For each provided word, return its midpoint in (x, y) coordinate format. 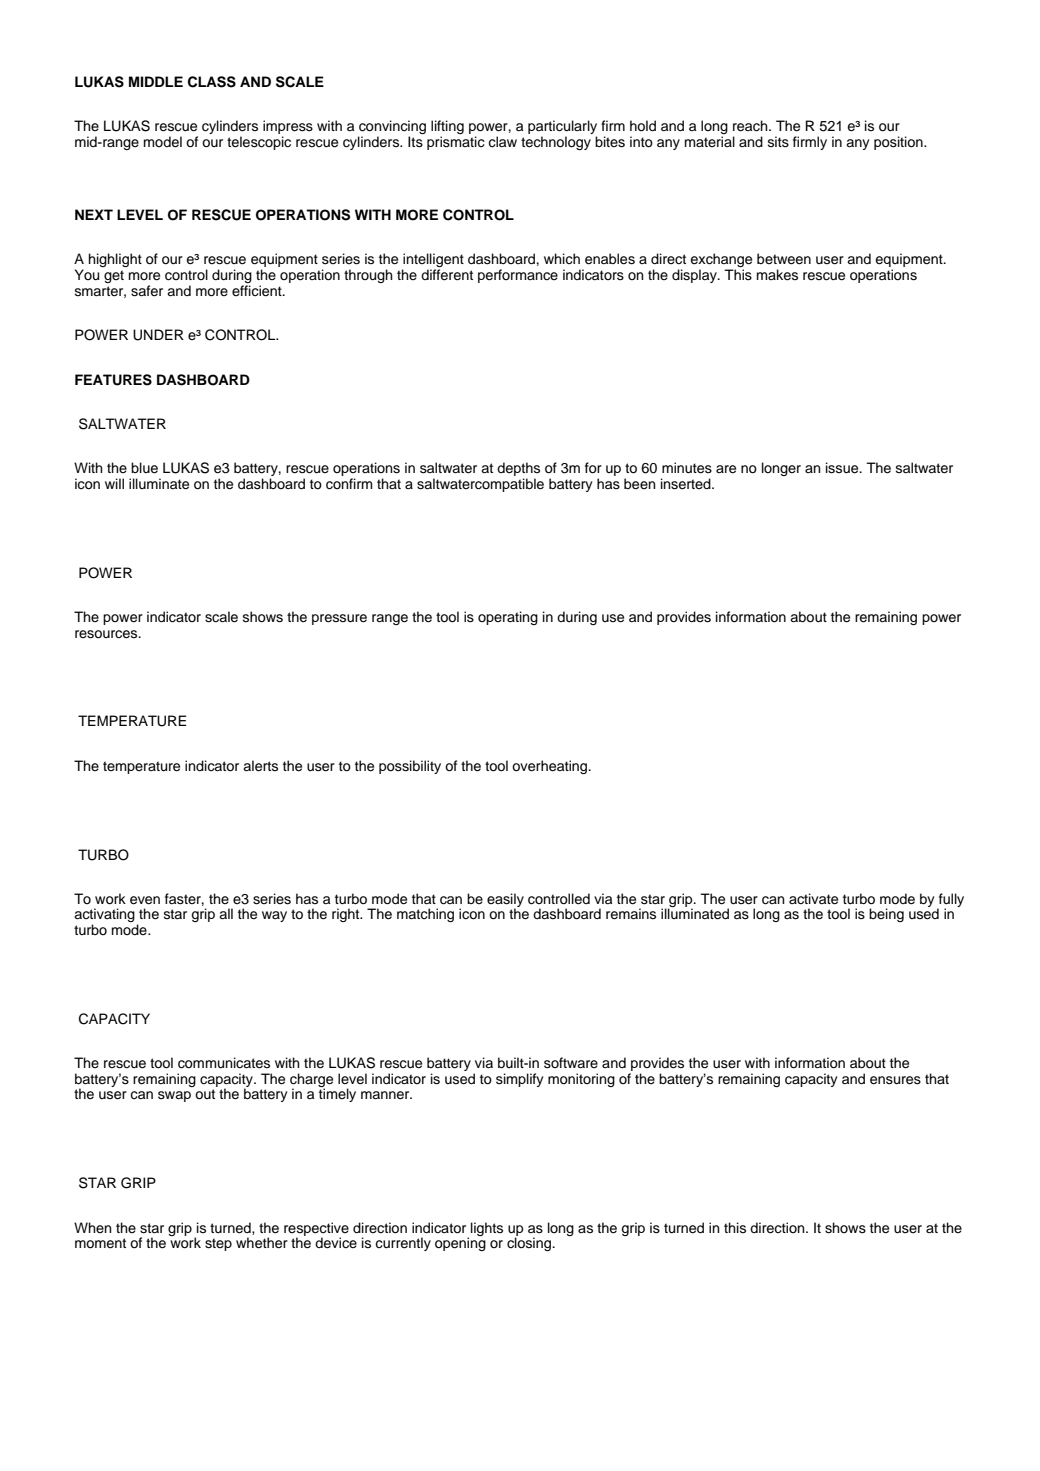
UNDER (158, 335)
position (899, 143)
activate (813, 899)
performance (518, 276)
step (218, 1244)
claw (502, 141)
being (886, 915)
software (571, 1063)
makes (777, 275)
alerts (260, 766)
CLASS (212, 82)
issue (843, 468)
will (114, 483)
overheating (551, 767)
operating (508, 618)
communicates (224, 1063)
